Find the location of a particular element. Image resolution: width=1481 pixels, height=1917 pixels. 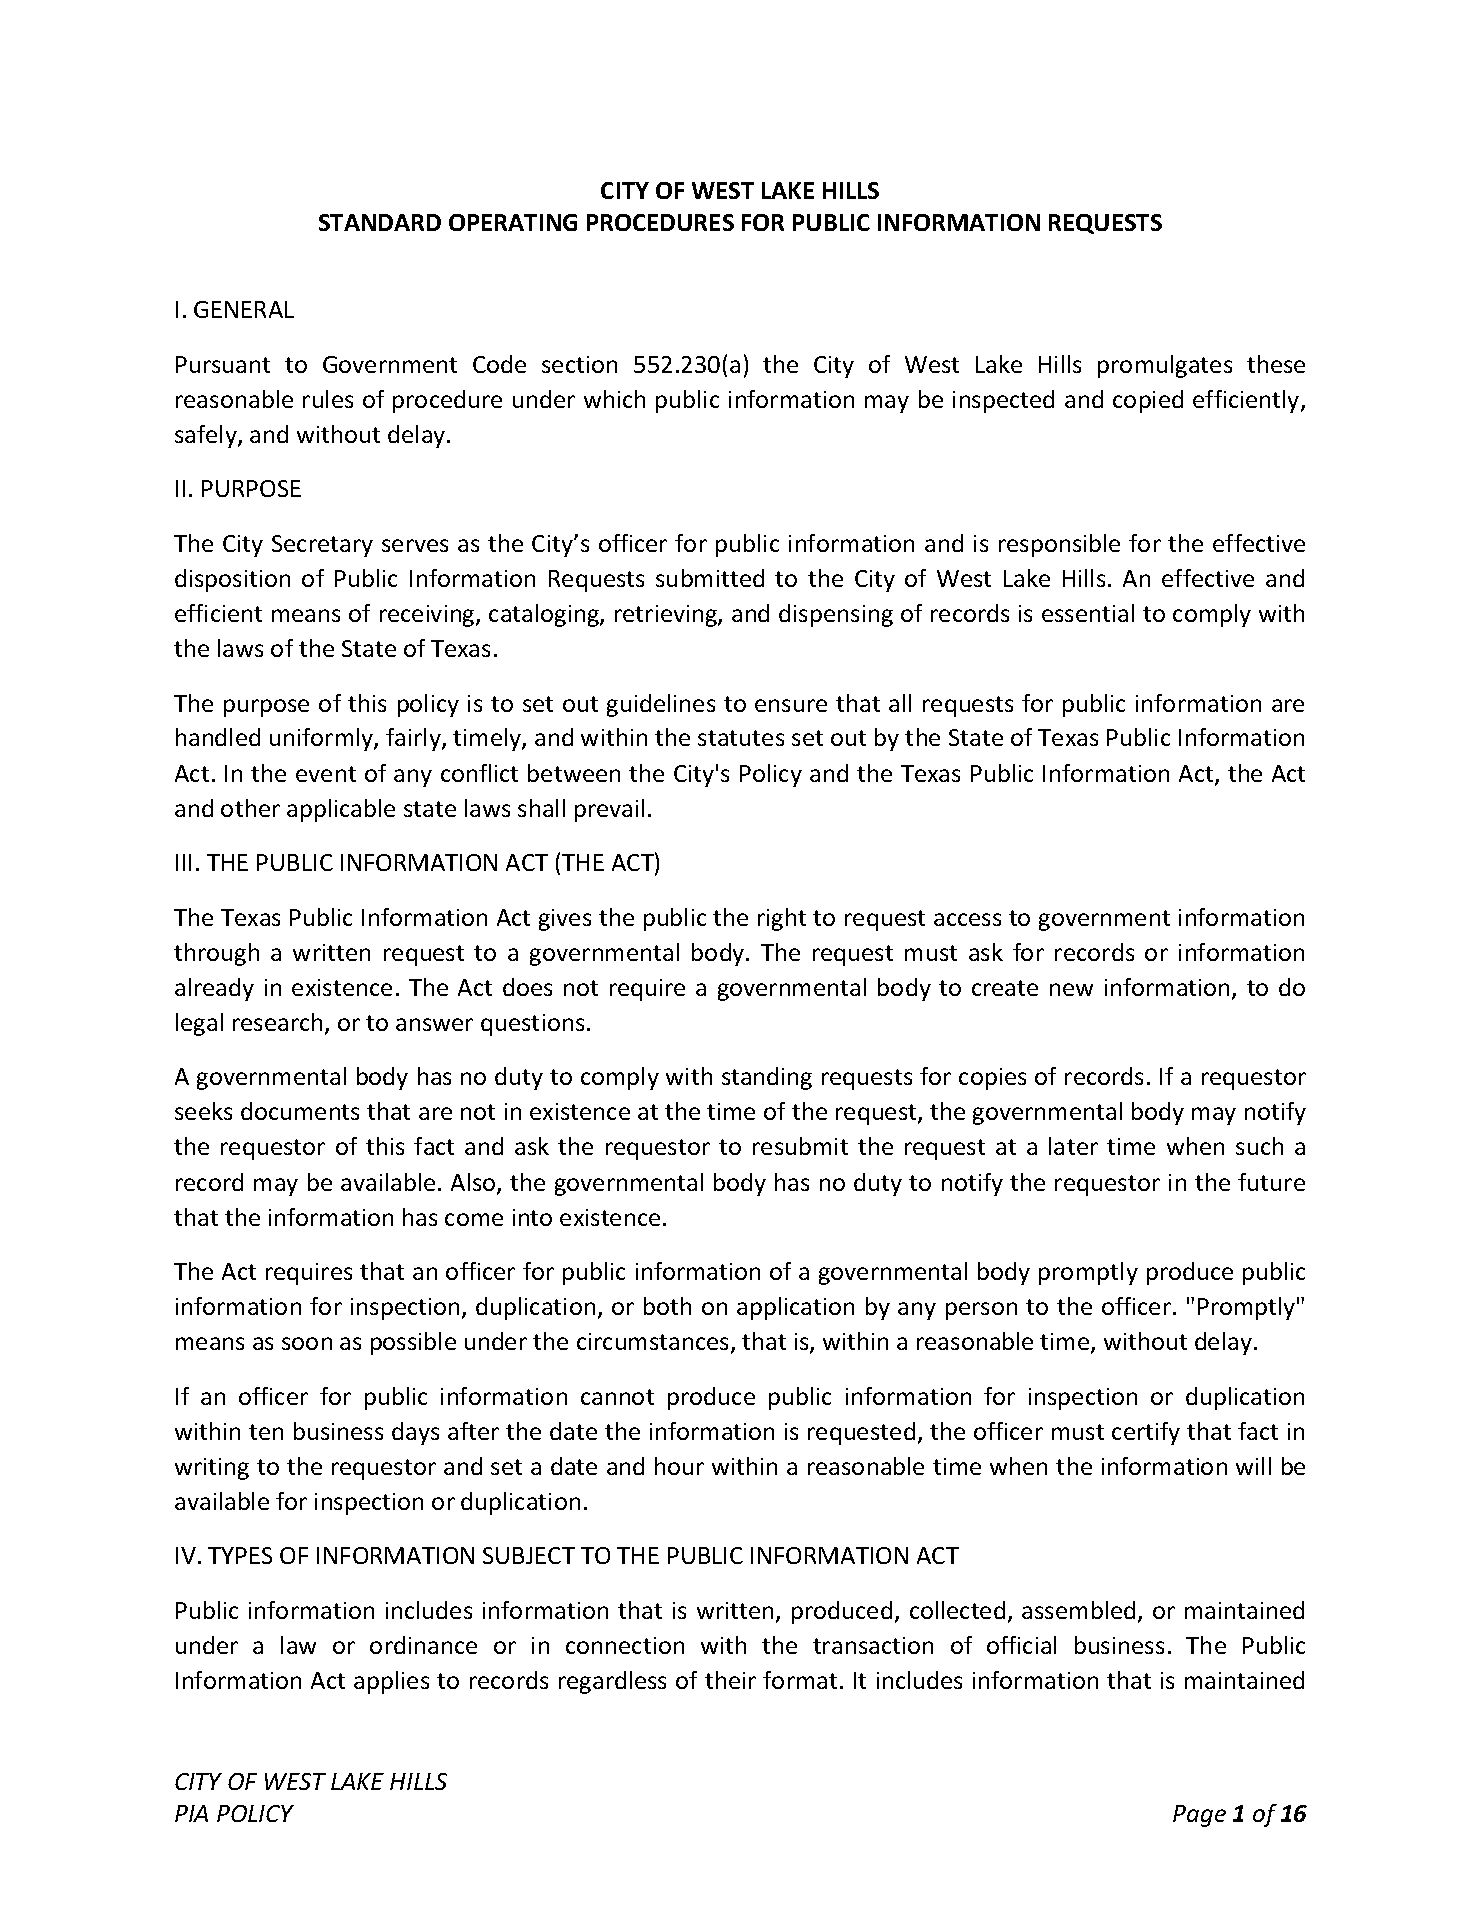

section is located at coordinates (579, 364).
